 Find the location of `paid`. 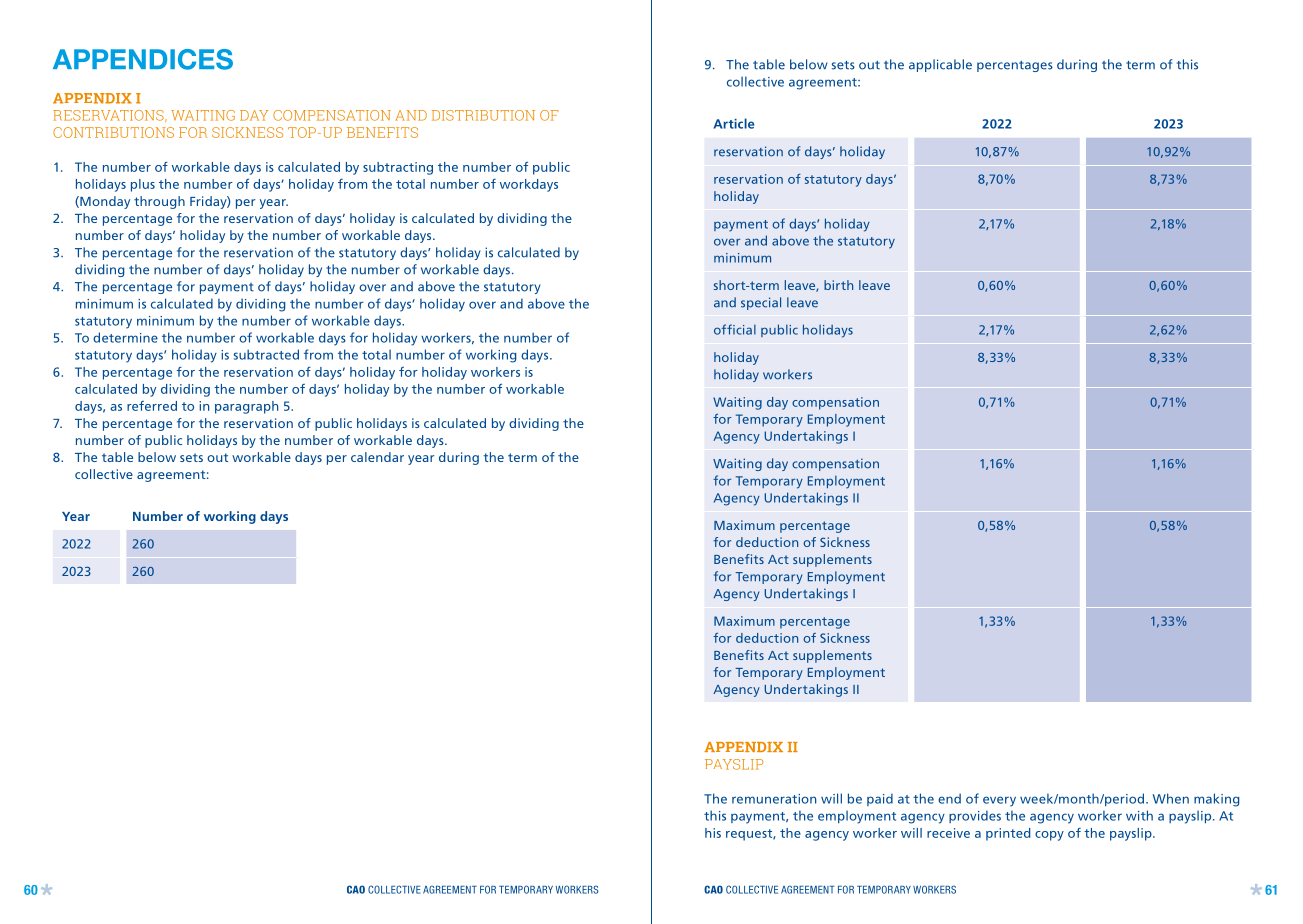

paid is located at coordinates (880, 799).
